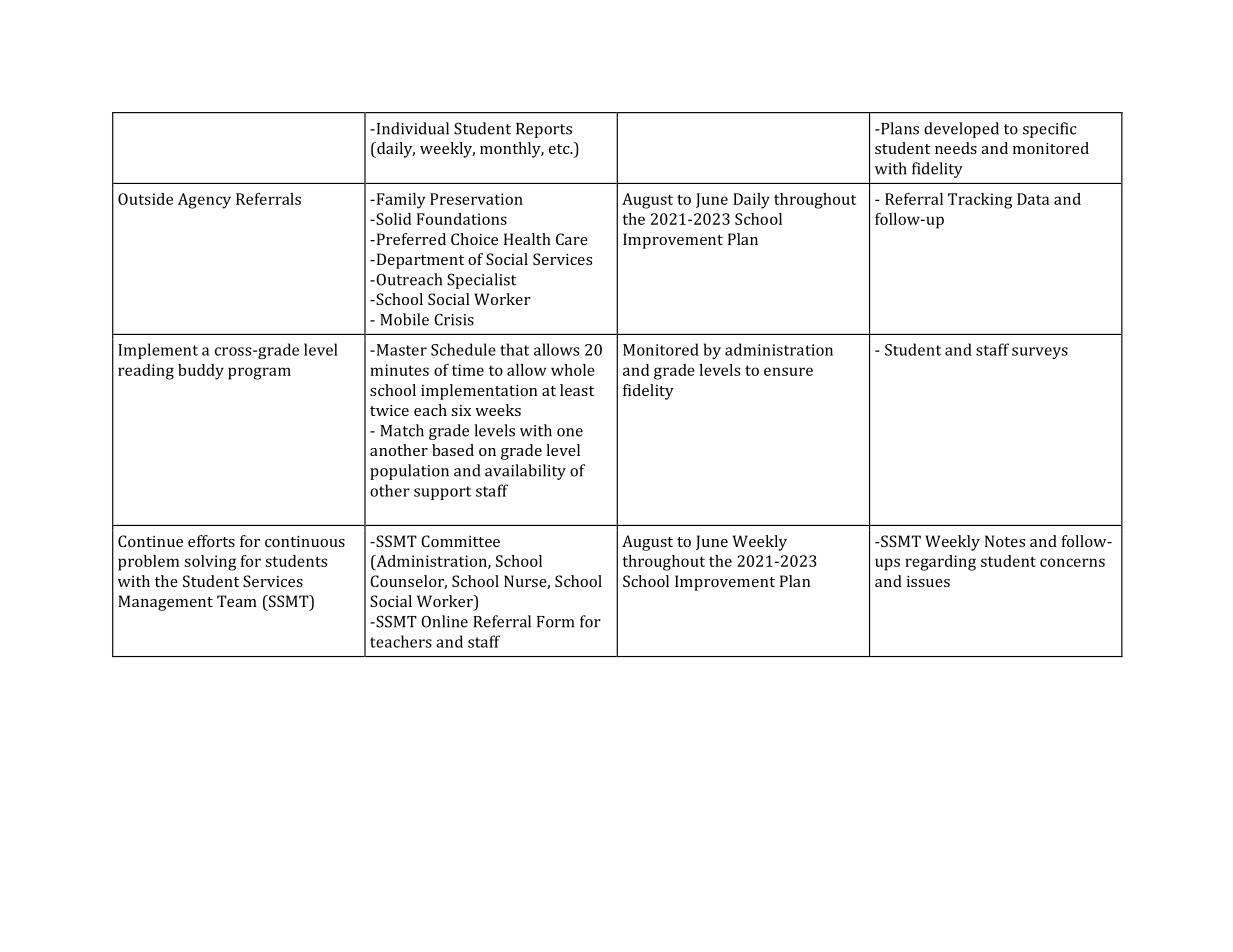  What do you see at coordinates (525, 472) in the screenshot?
I see `availability` at bounding box center [525, 472].
